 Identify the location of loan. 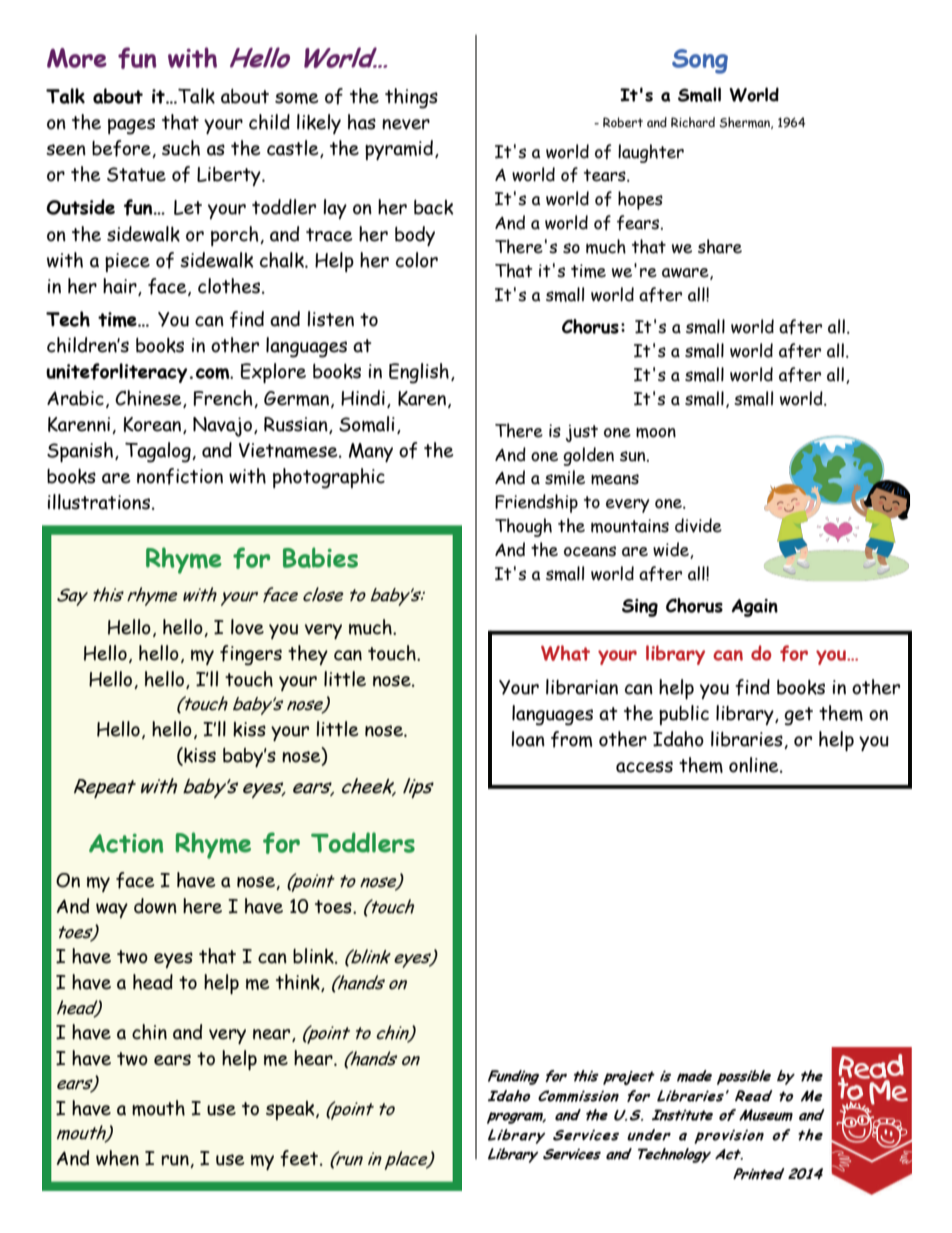
(528, 739).
